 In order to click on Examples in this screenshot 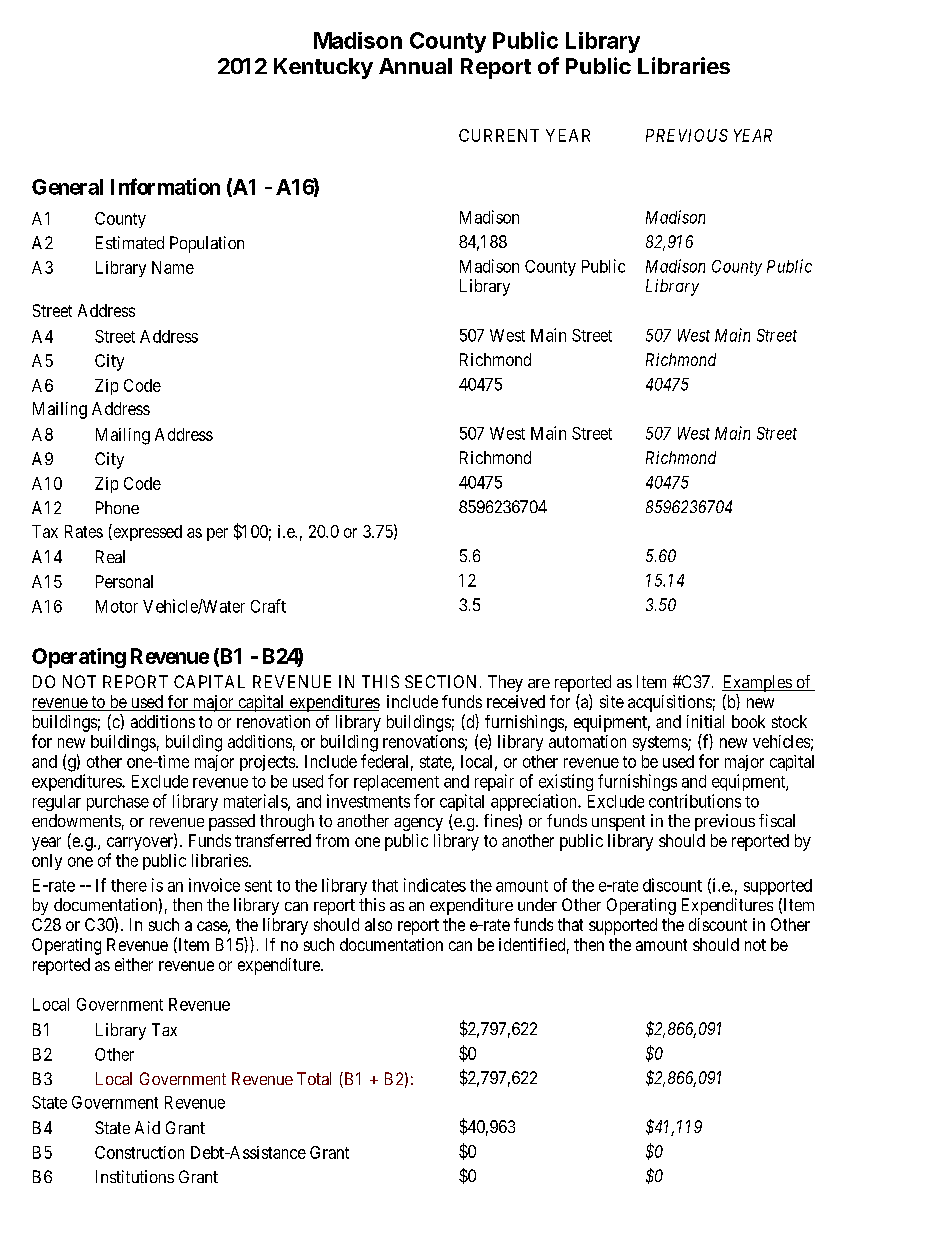, I will do `click(757, 683)`.
